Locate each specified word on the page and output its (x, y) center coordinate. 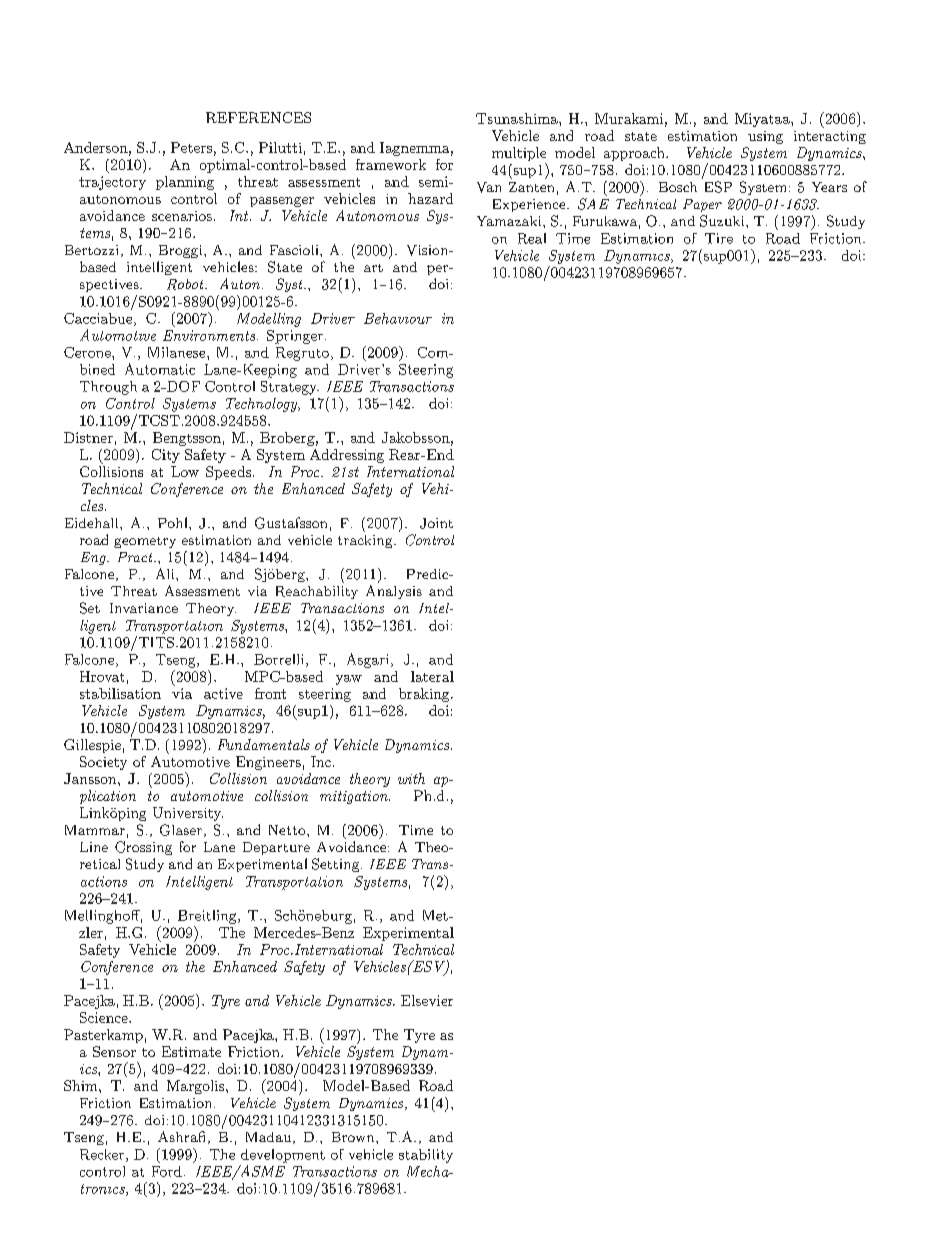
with (411, 778)
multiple (519, 155)
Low (185, 471)
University (188, 814)
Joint (436, 523)
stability (426, 1156)
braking (425, 695)
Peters (191, 147)
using (765, 137)
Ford (167, 1171)
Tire (719, 238)
